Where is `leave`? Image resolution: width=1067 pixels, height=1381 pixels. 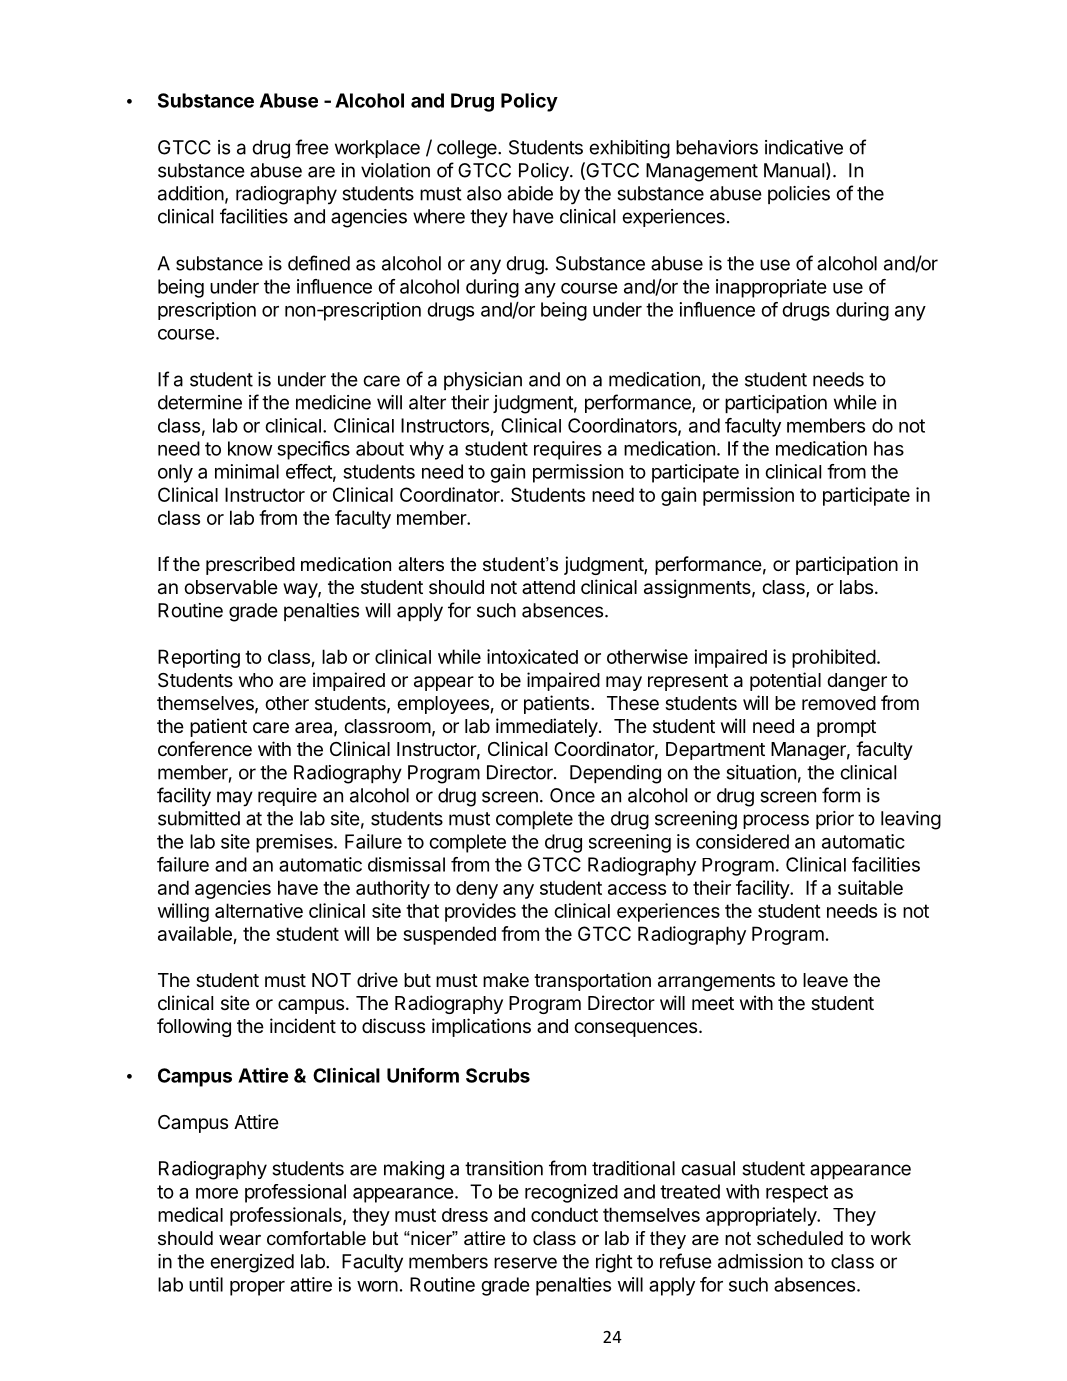 leave is located at coordinates (825, 980).
